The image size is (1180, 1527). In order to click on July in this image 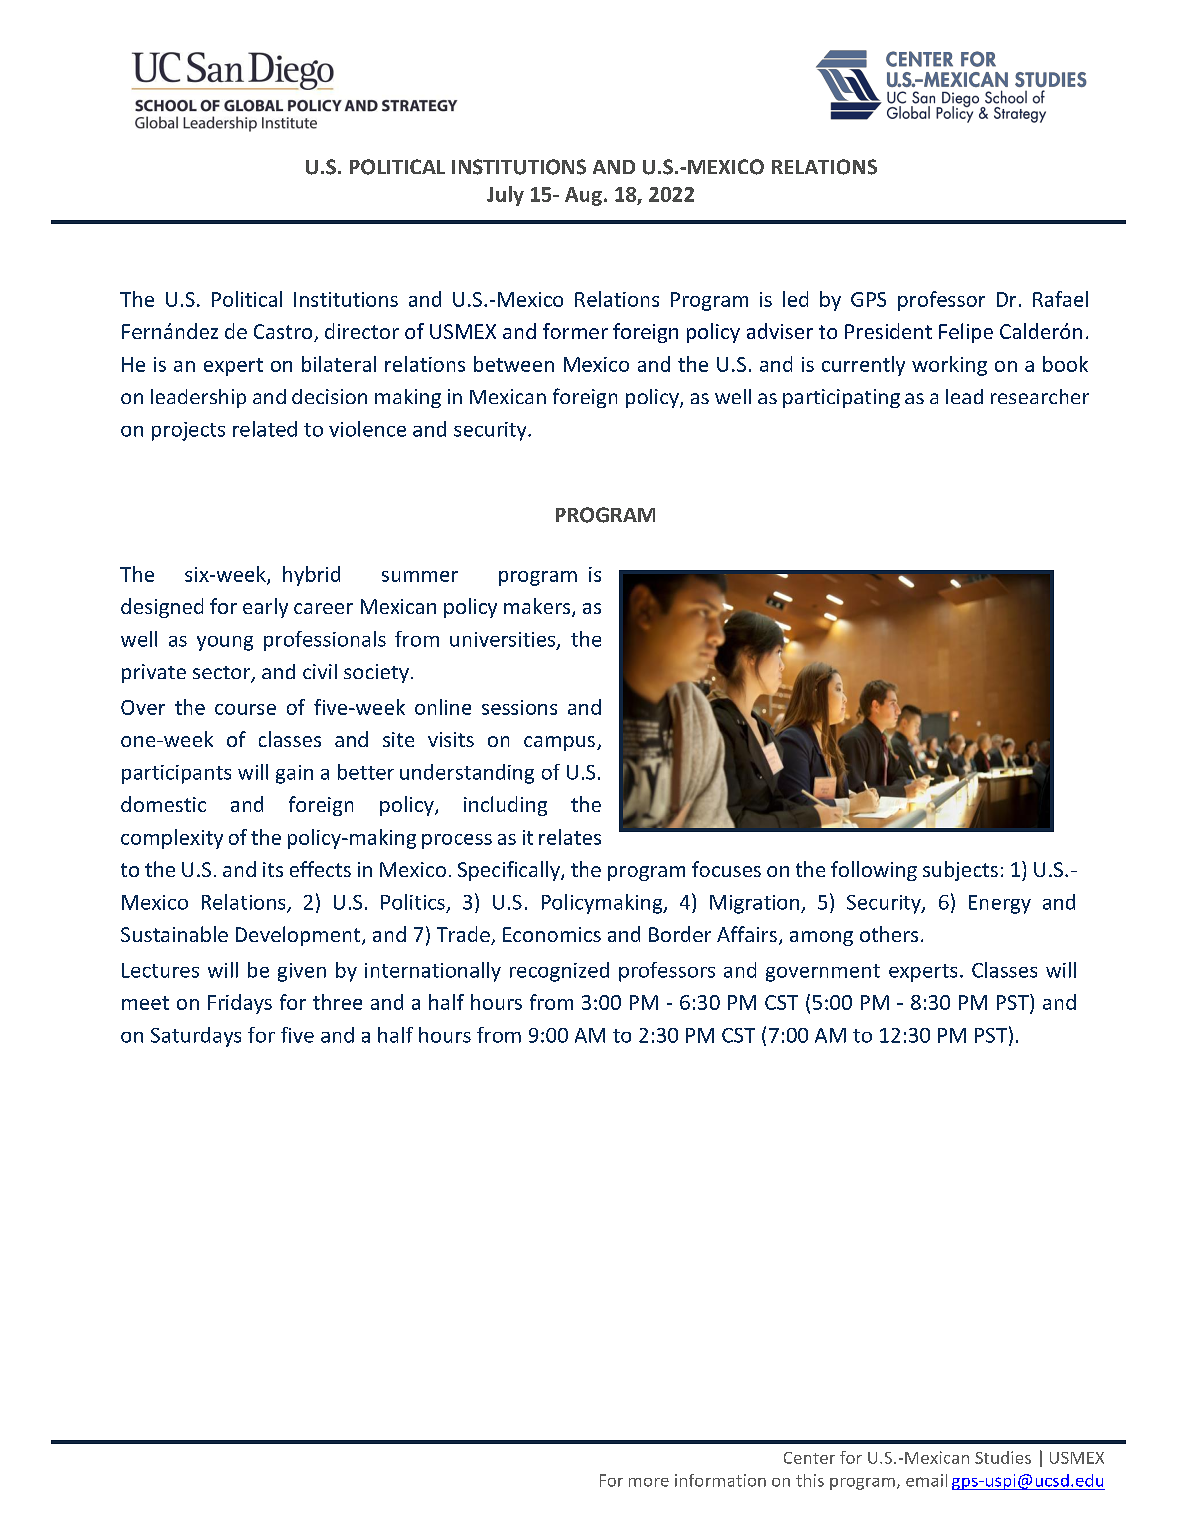, I will do `click(505, 196)`.
